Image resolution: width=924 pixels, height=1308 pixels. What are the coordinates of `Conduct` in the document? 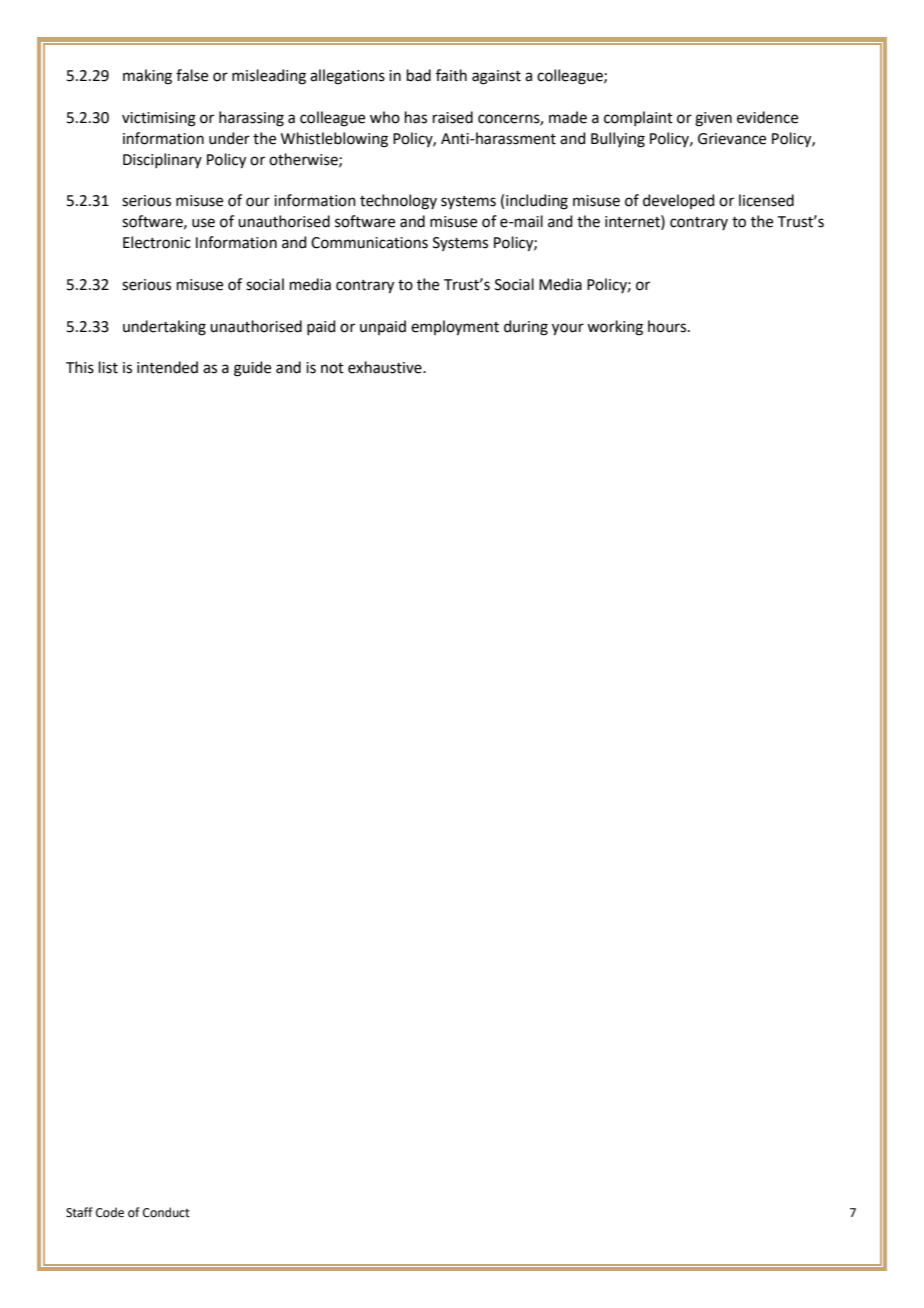 It's located at (166, 1212).
